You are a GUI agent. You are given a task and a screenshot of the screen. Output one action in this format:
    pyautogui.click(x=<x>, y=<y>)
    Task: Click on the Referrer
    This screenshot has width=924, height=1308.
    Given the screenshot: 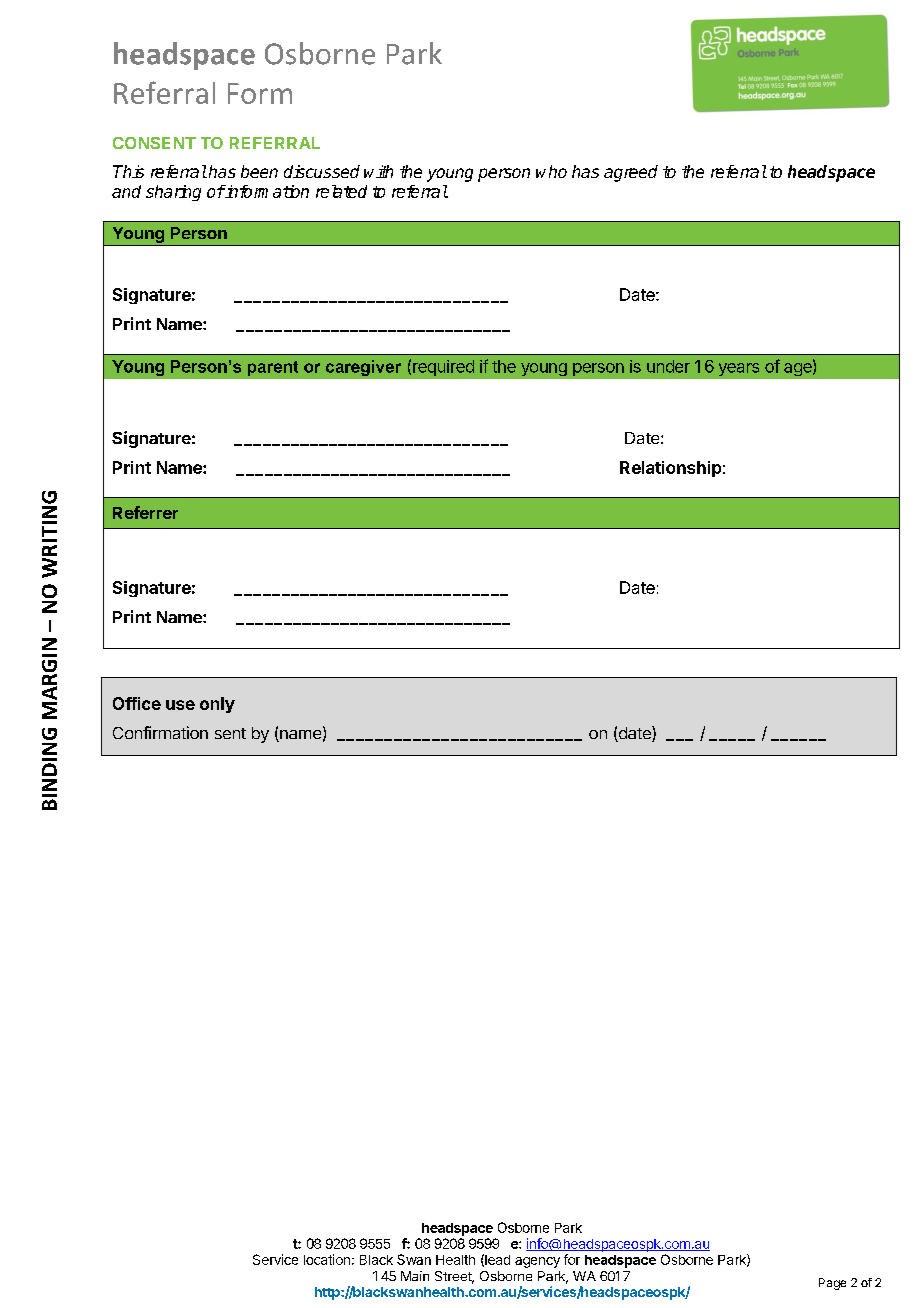 What is the action you would take?
    pyautogui.click(x=145, y=512)
